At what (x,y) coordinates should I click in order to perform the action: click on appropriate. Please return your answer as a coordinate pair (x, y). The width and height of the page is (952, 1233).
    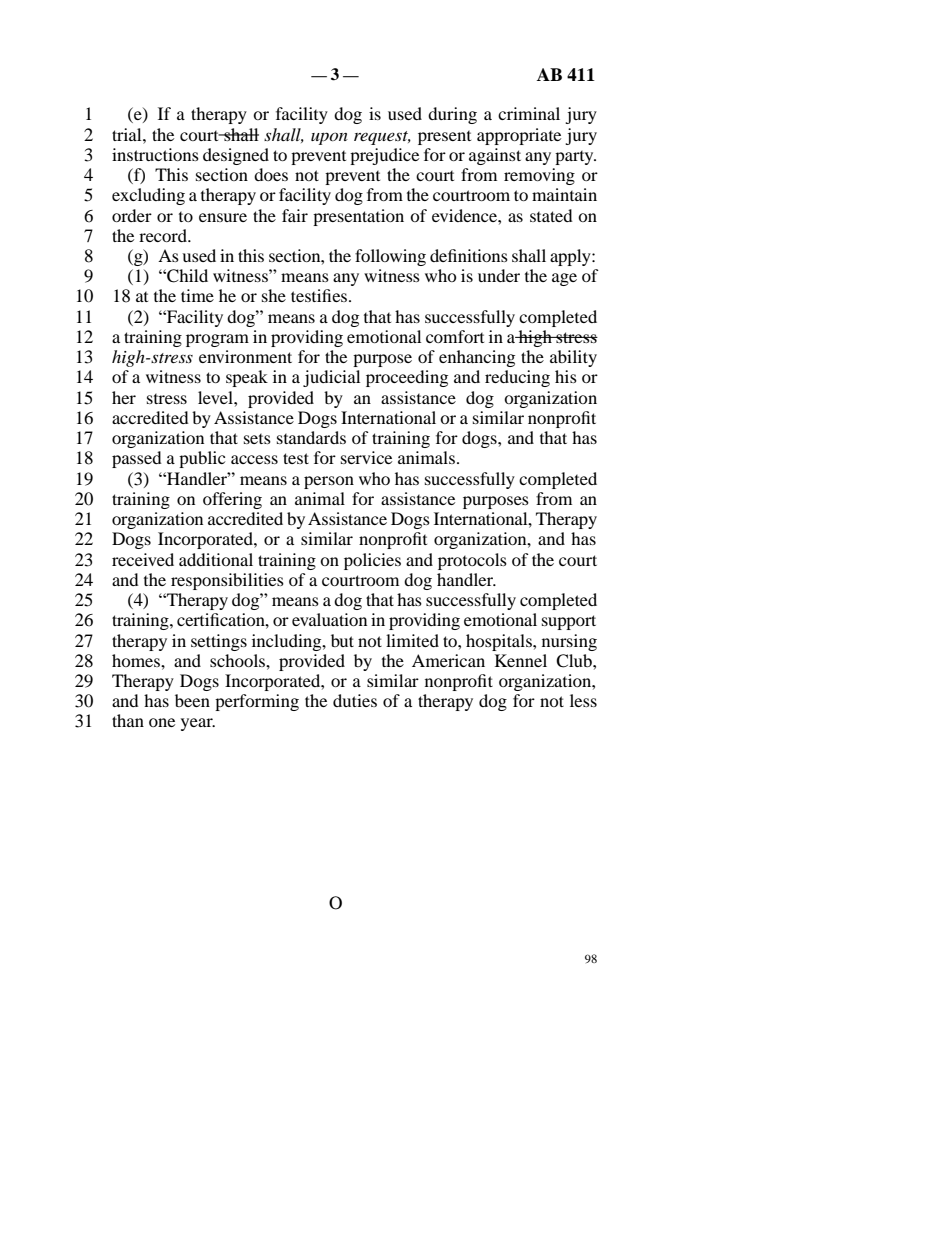
    Looking at the image, I should click on (519, 136).
